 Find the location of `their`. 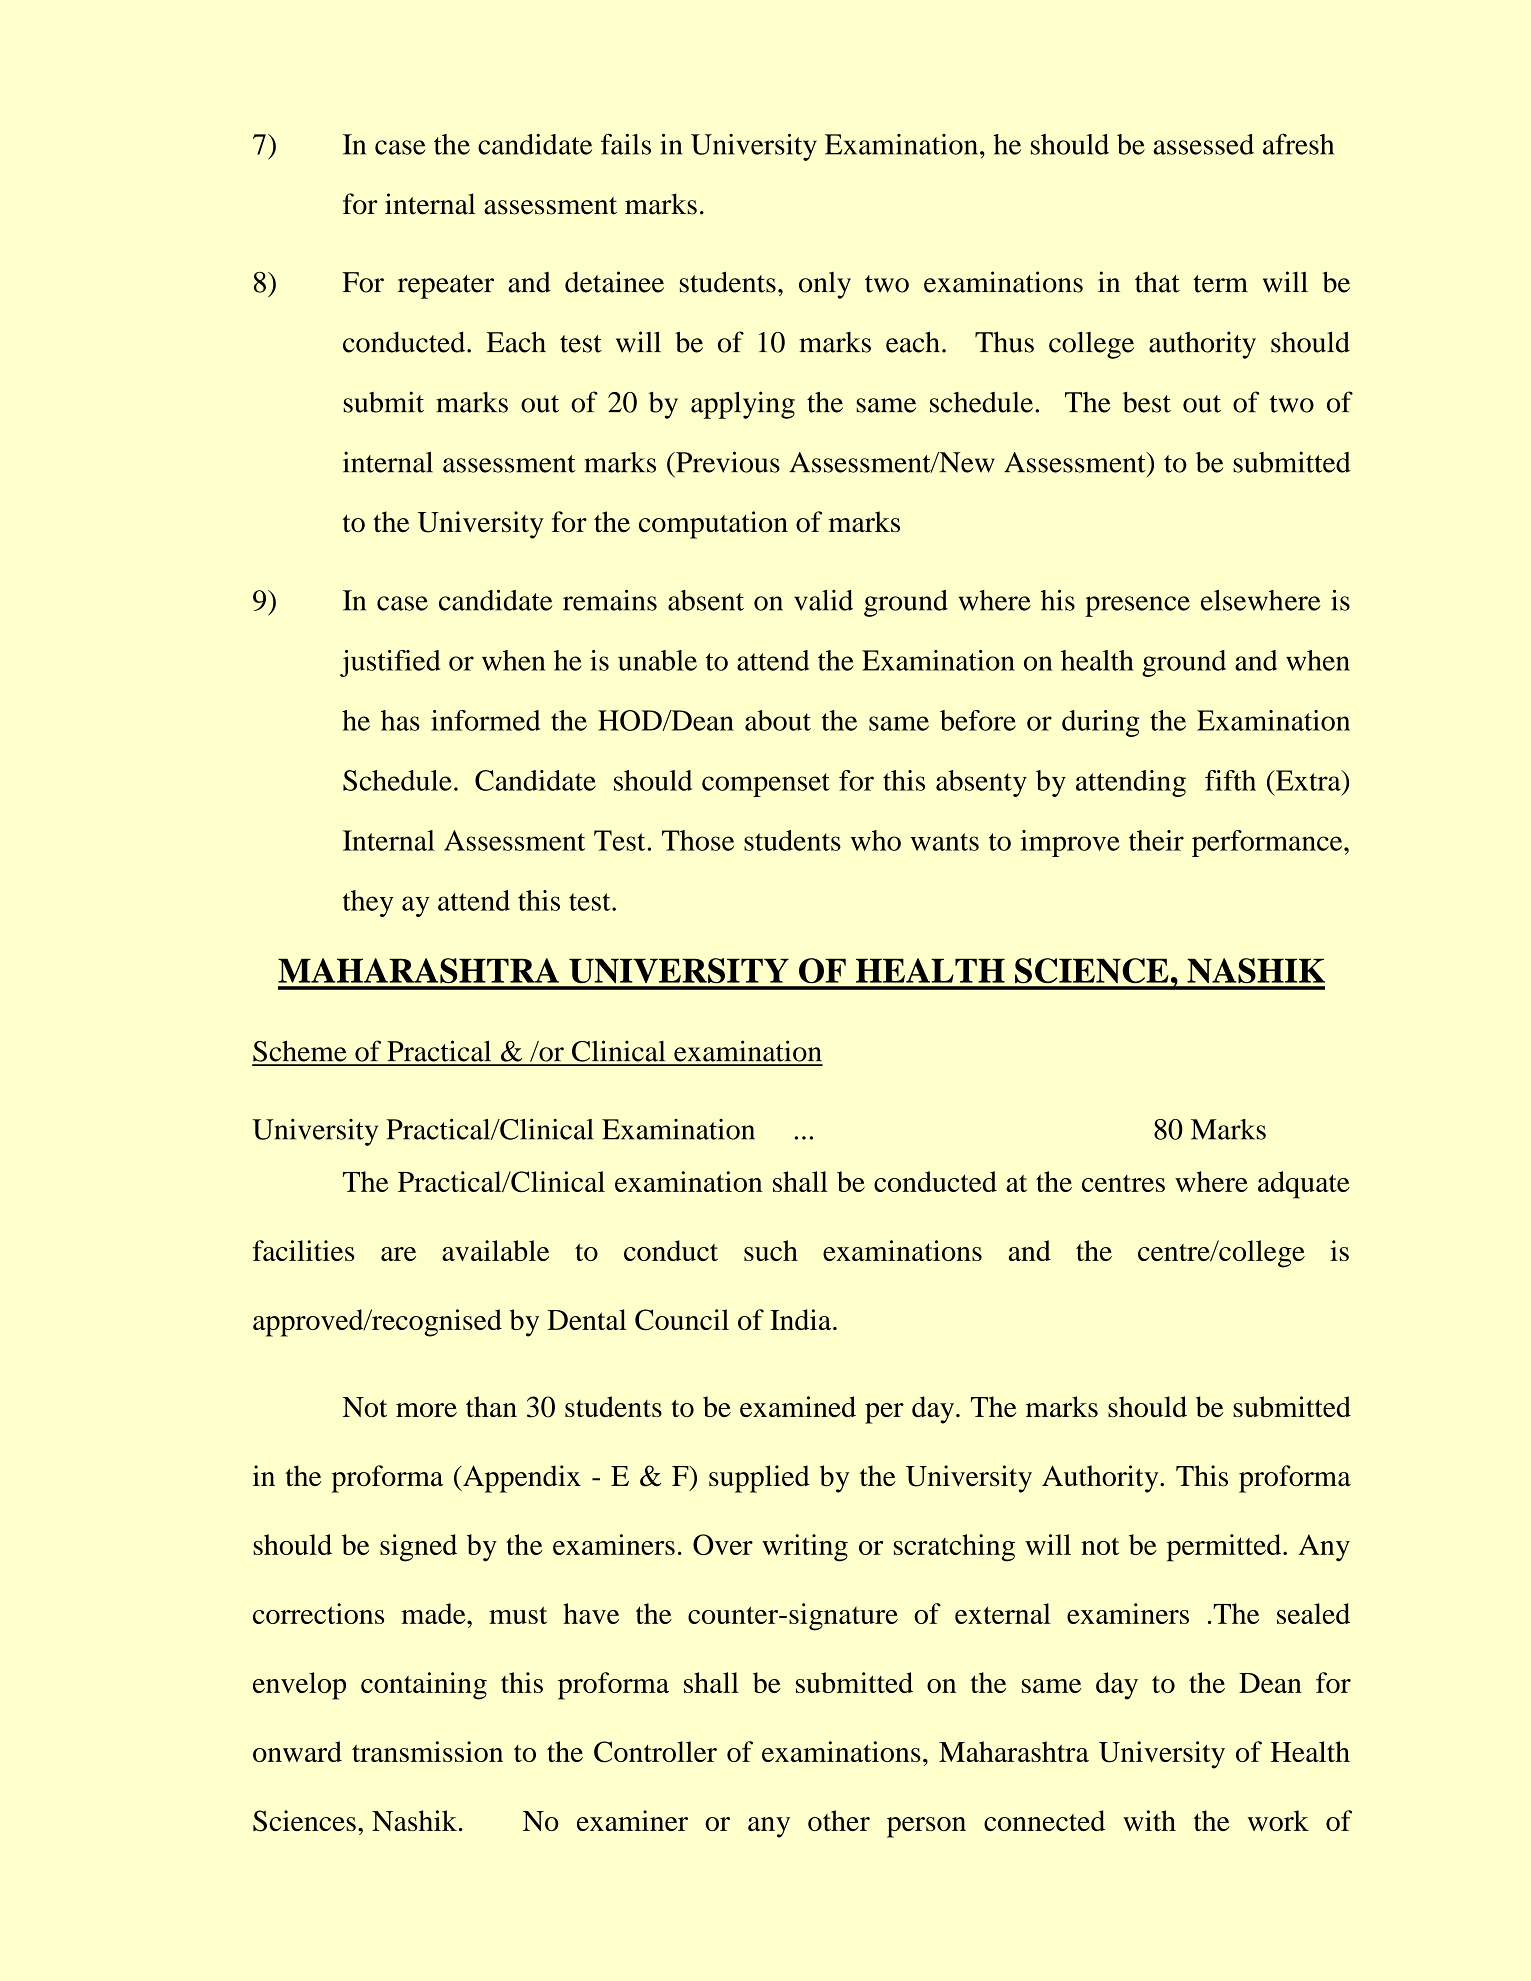

their is located at coordinates (1156, 840).
